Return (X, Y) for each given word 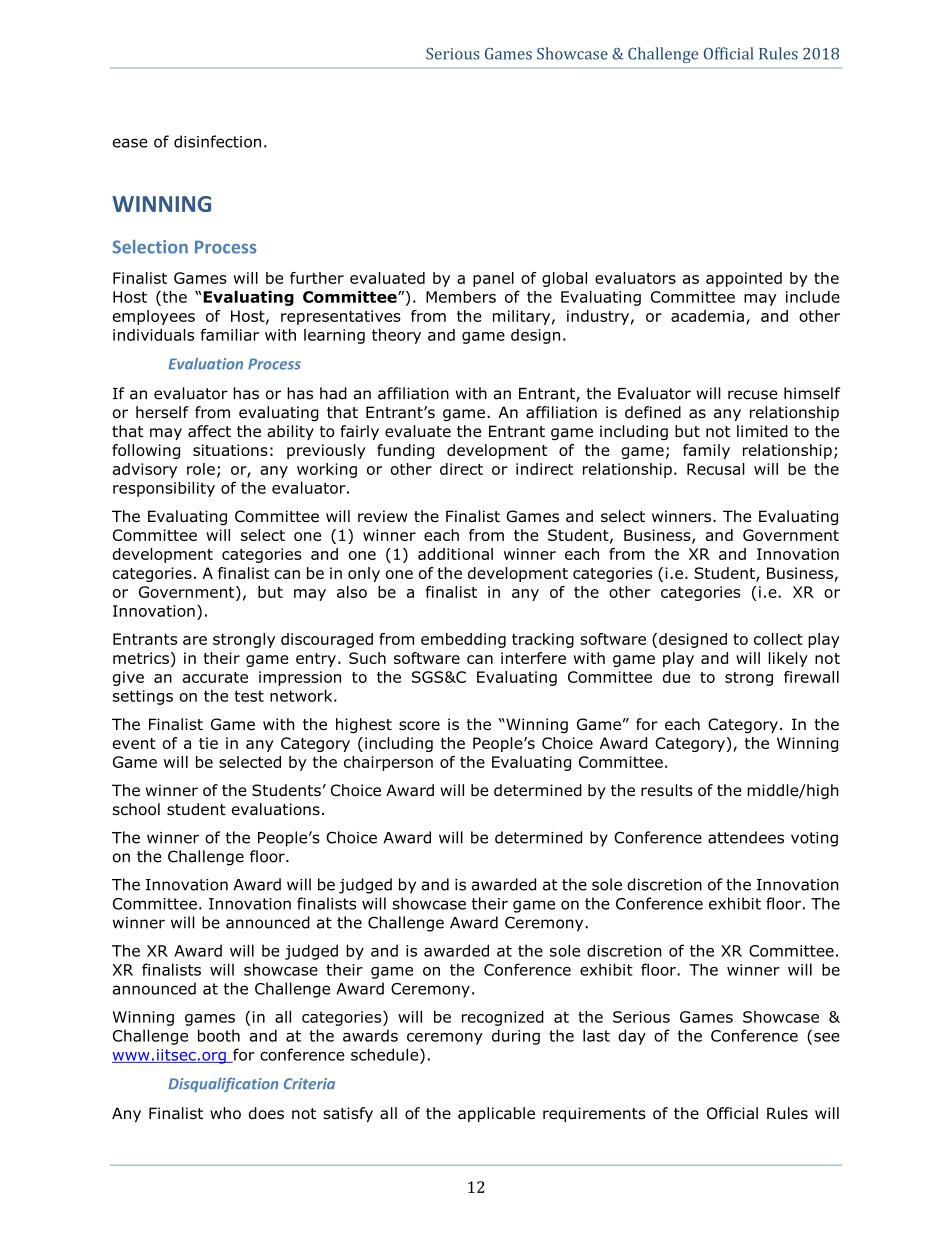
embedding (463, 640)
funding (405, 451)
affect (209, 431)
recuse (753, 395)
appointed (744, 279)
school (136, 809)
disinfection (217, 141)
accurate (215, 677)
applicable (496, 1114)
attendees (746, 837)
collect (778, 639)
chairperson (388, 763)
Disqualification (223, 1084)
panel (493, 279)
